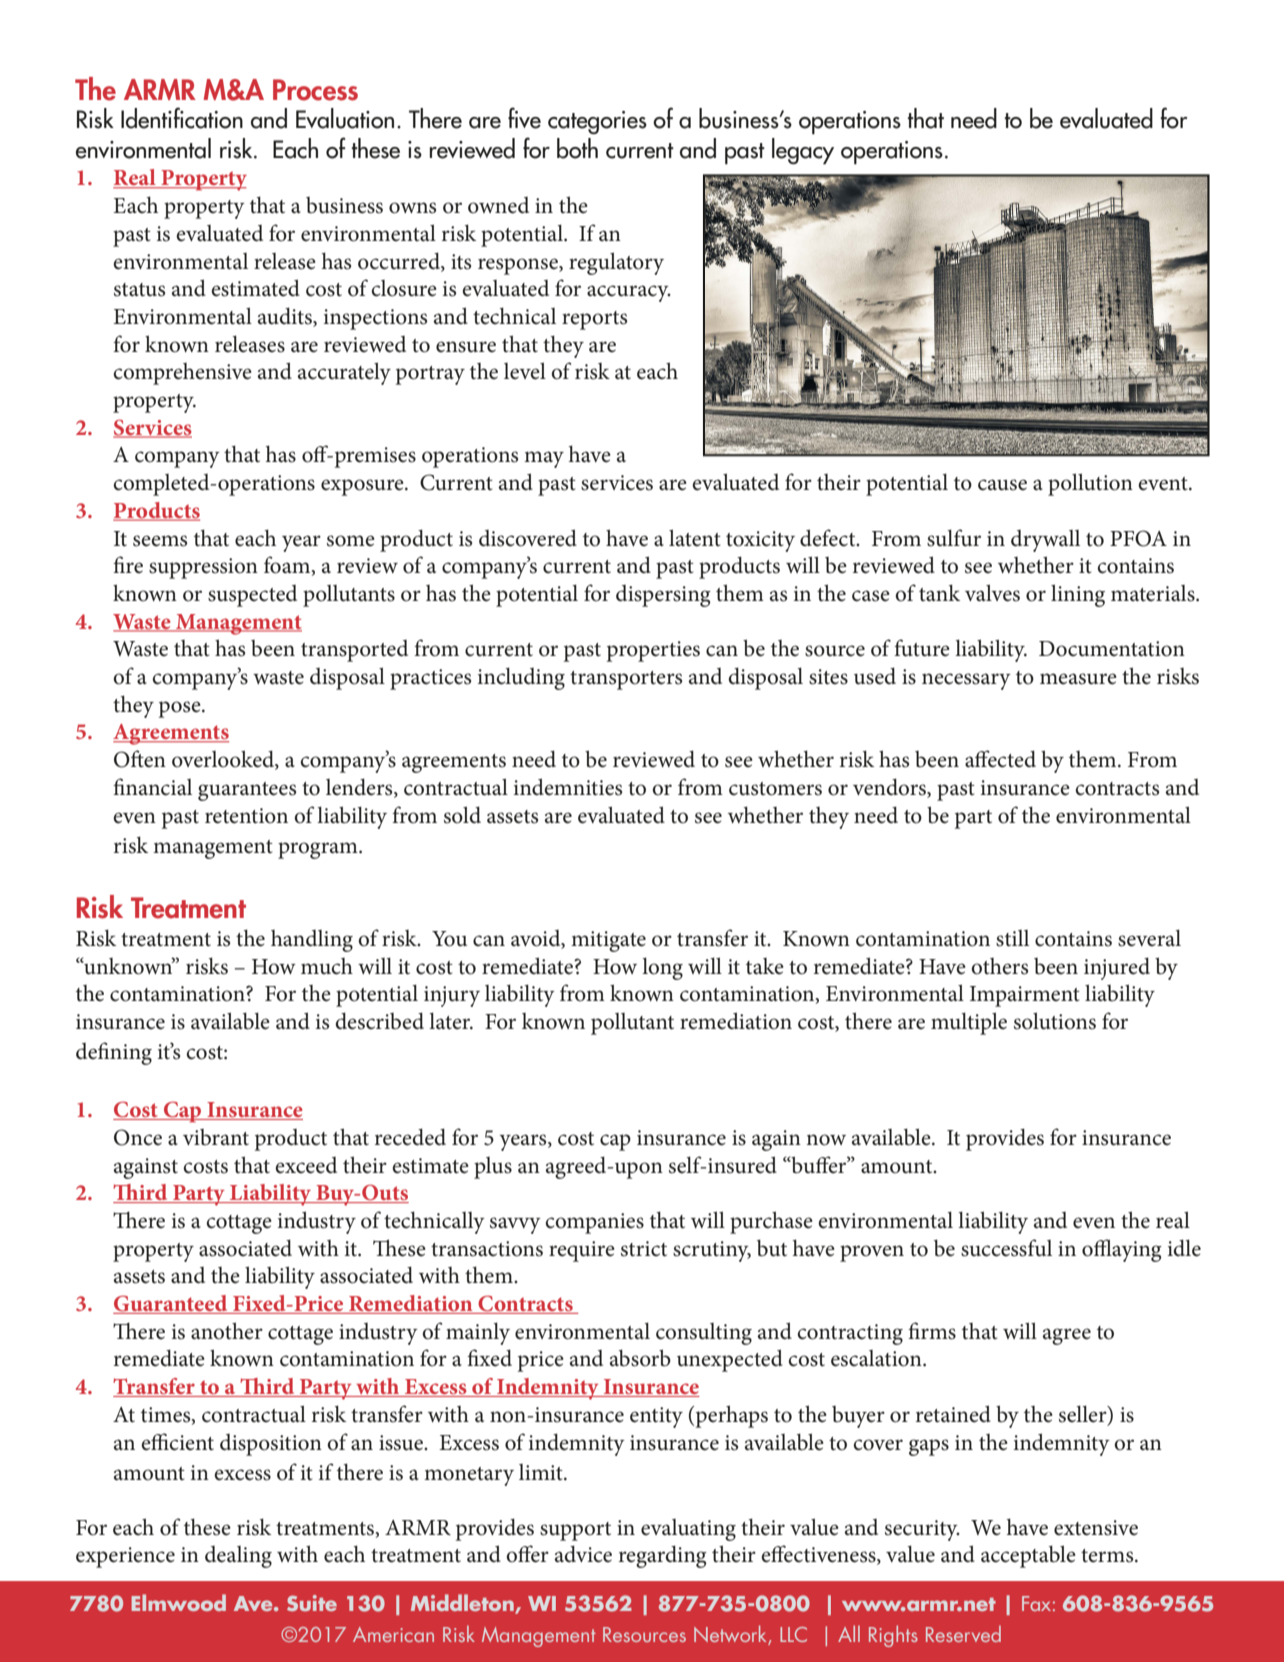 Image resolution: width=1284 pixels, height=1662 pixels. Describe the element at coordinates (803, 151) in the image. I see `legacy` at that location.
